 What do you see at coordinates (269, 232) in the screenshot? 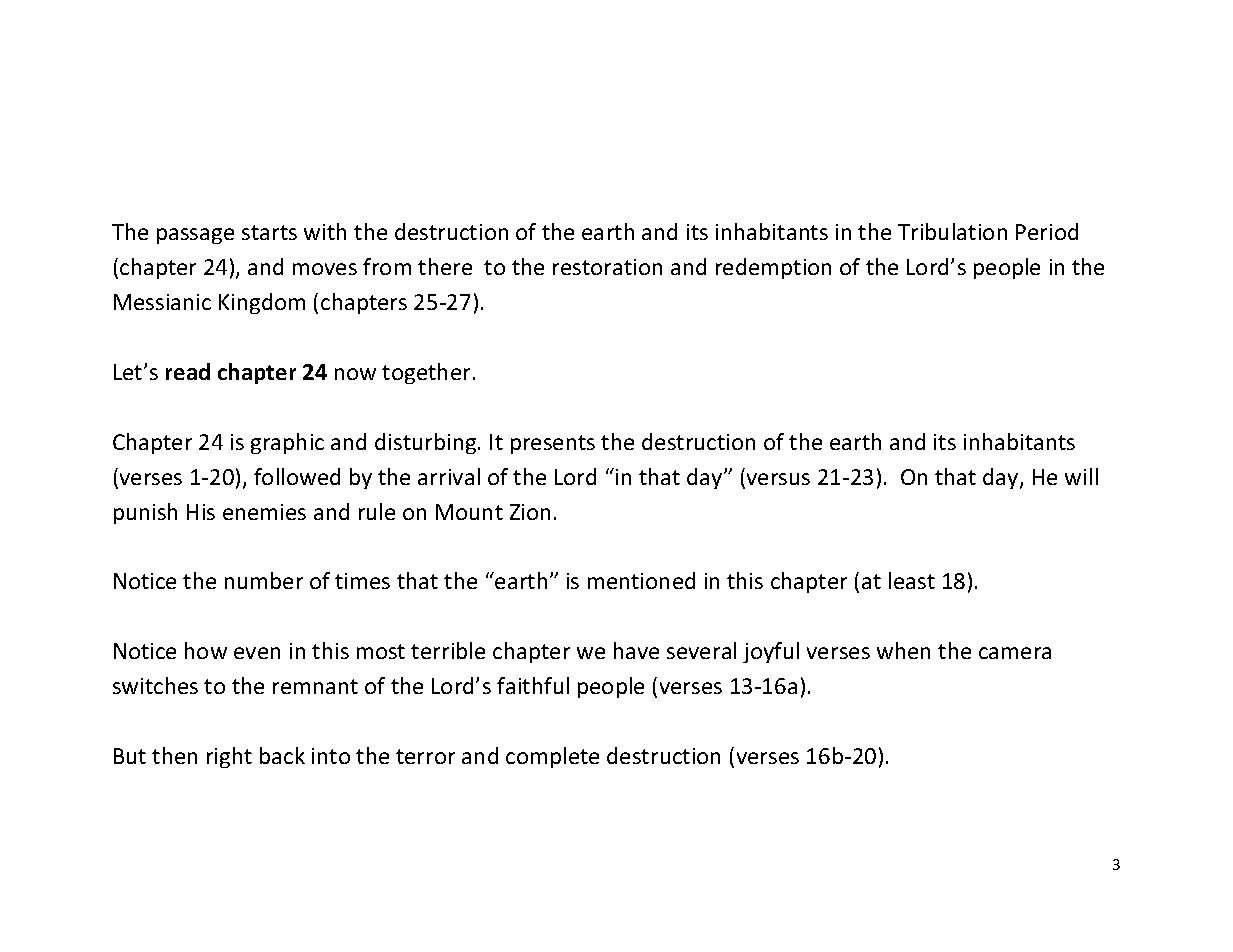
I see `starts` at bounding box center [269, 232].
